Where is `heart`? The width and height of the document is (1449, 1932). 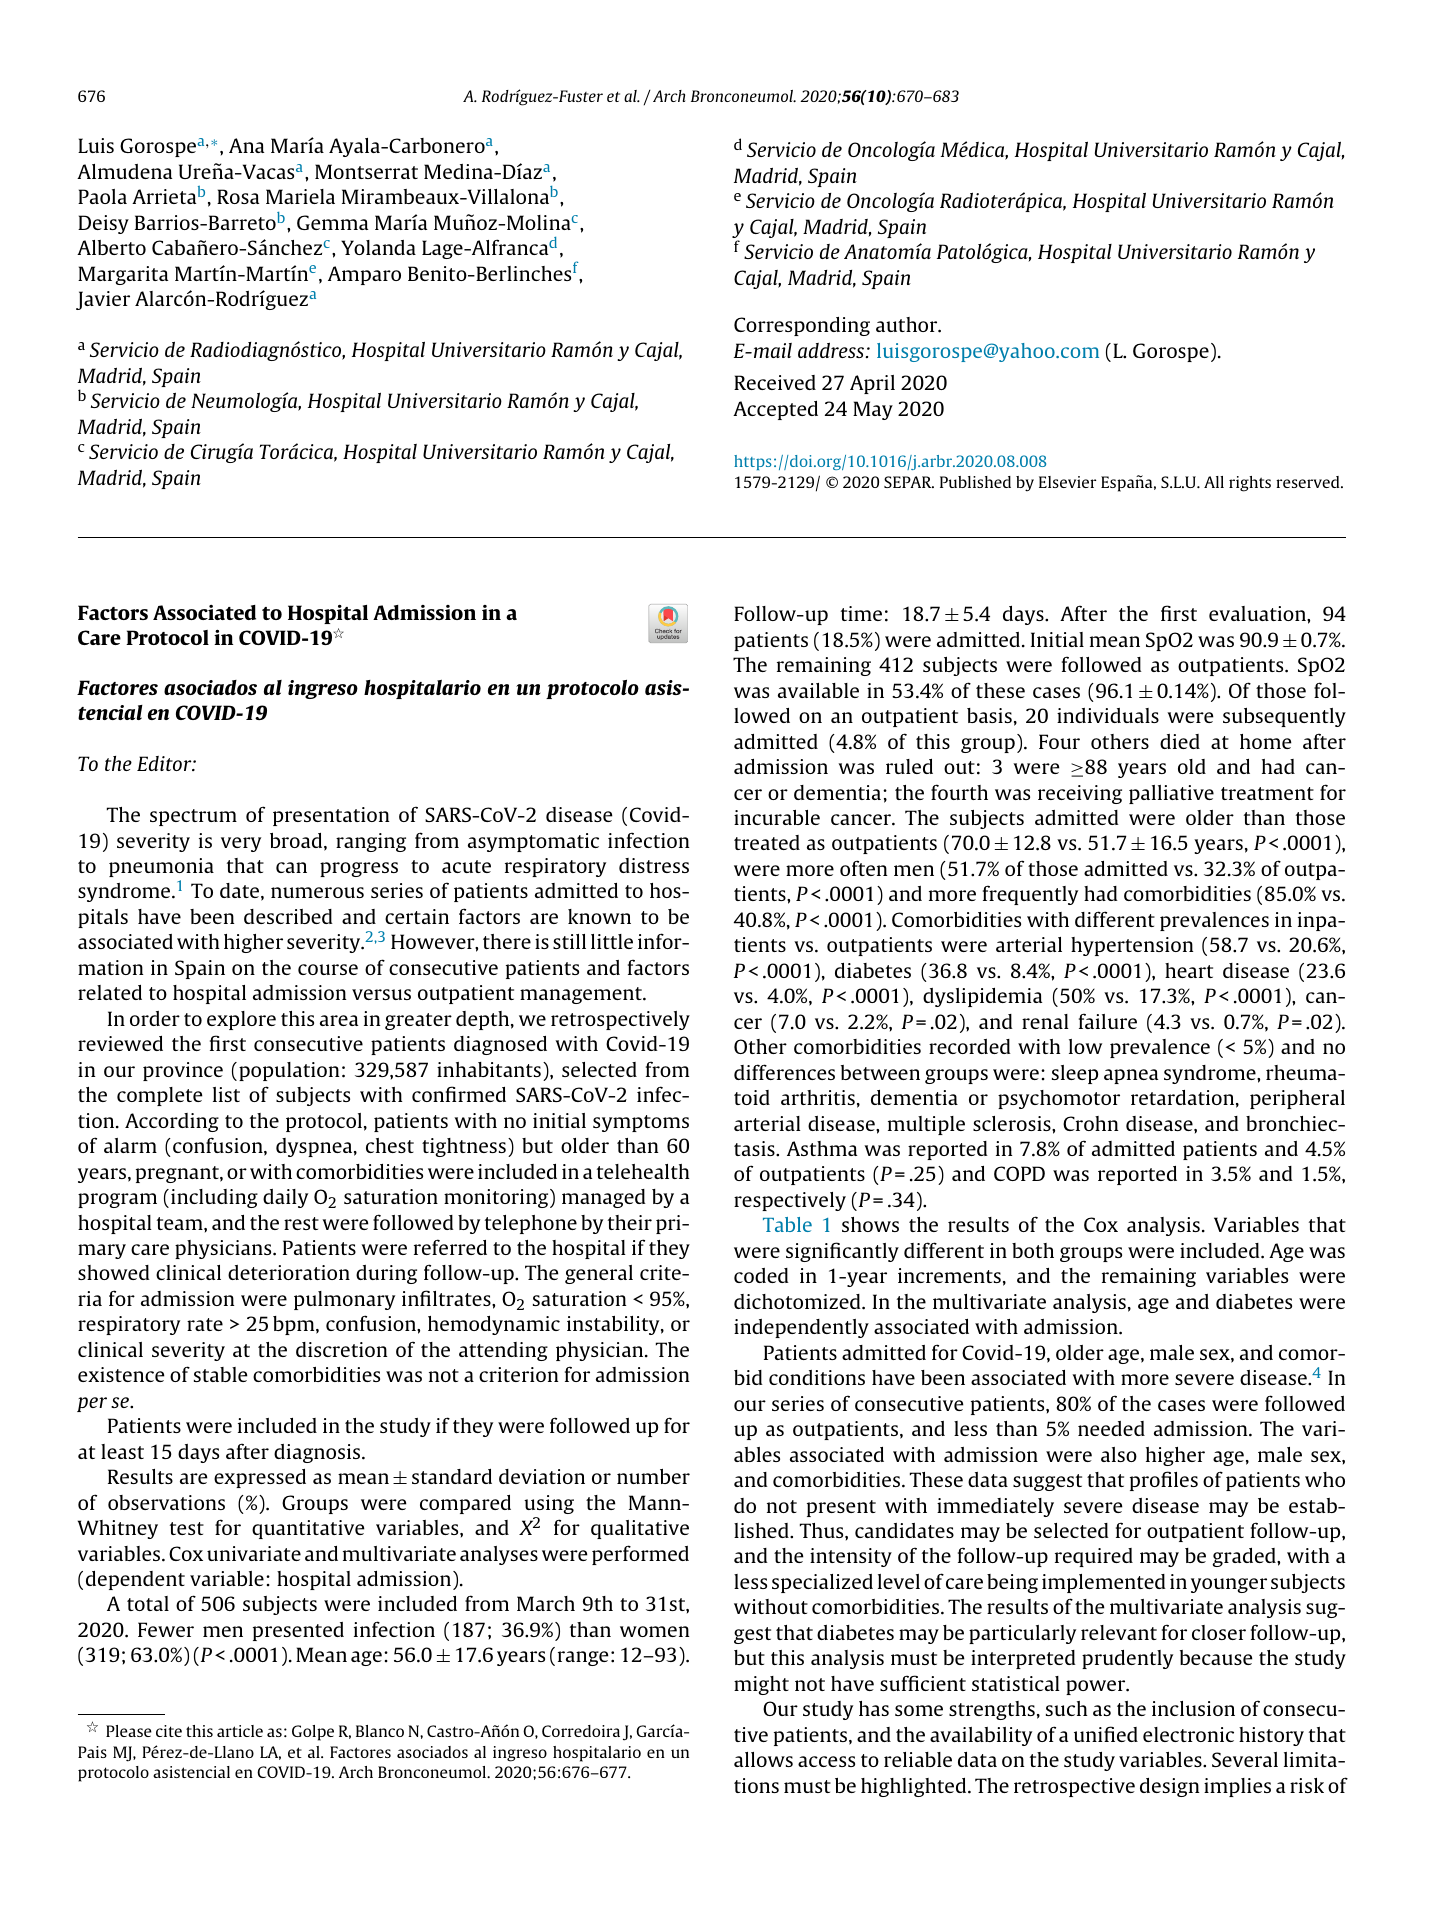
heart is located at coordinates (1189, 970).
